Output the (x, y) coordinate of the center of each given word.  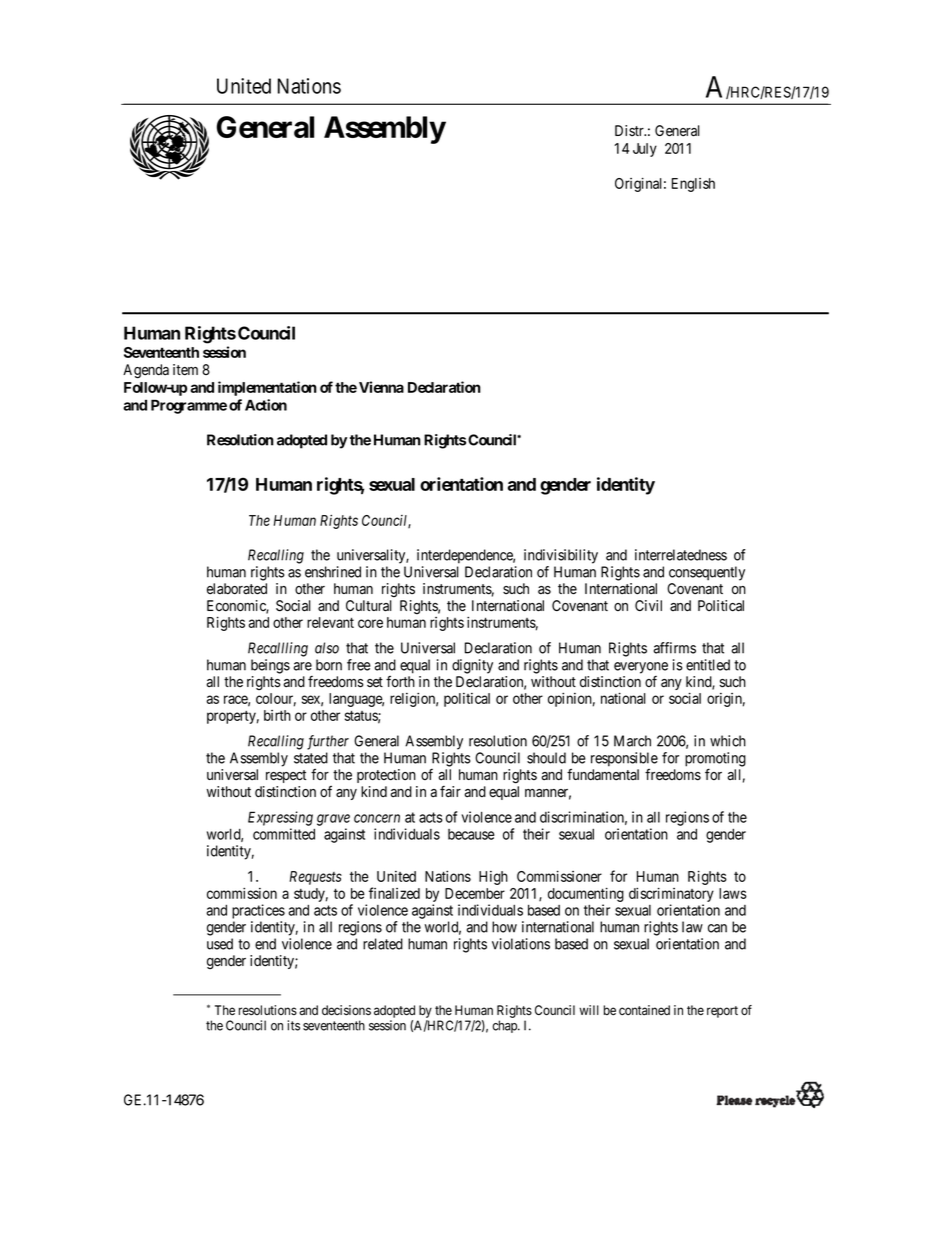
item (185, 370)
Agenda (146, 371)
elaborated (237, 589)
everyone (641, 668)
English (693, 185)
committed (284, 834)
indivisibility (561, 556)
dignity (472, 666)
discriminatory (671, 894)
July (645, 150)
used (220, 944)
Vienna (381, 387)
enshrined (333, 572)
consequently (707, 573)
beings (270, 666)
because (471, 834)
